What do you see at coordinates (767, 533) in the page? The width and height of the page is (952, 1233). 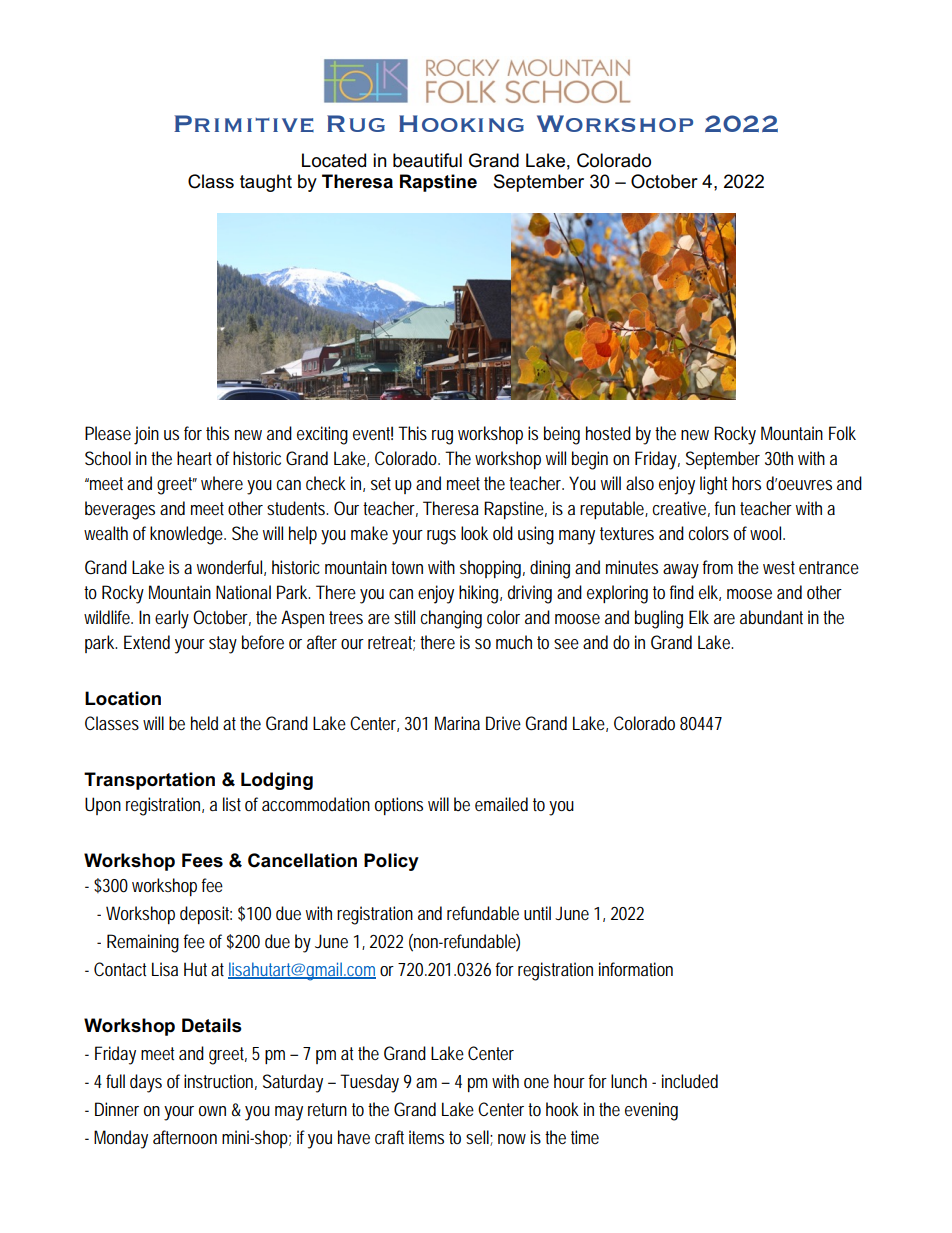 I see `wool` at bounding box center [767, 533].
